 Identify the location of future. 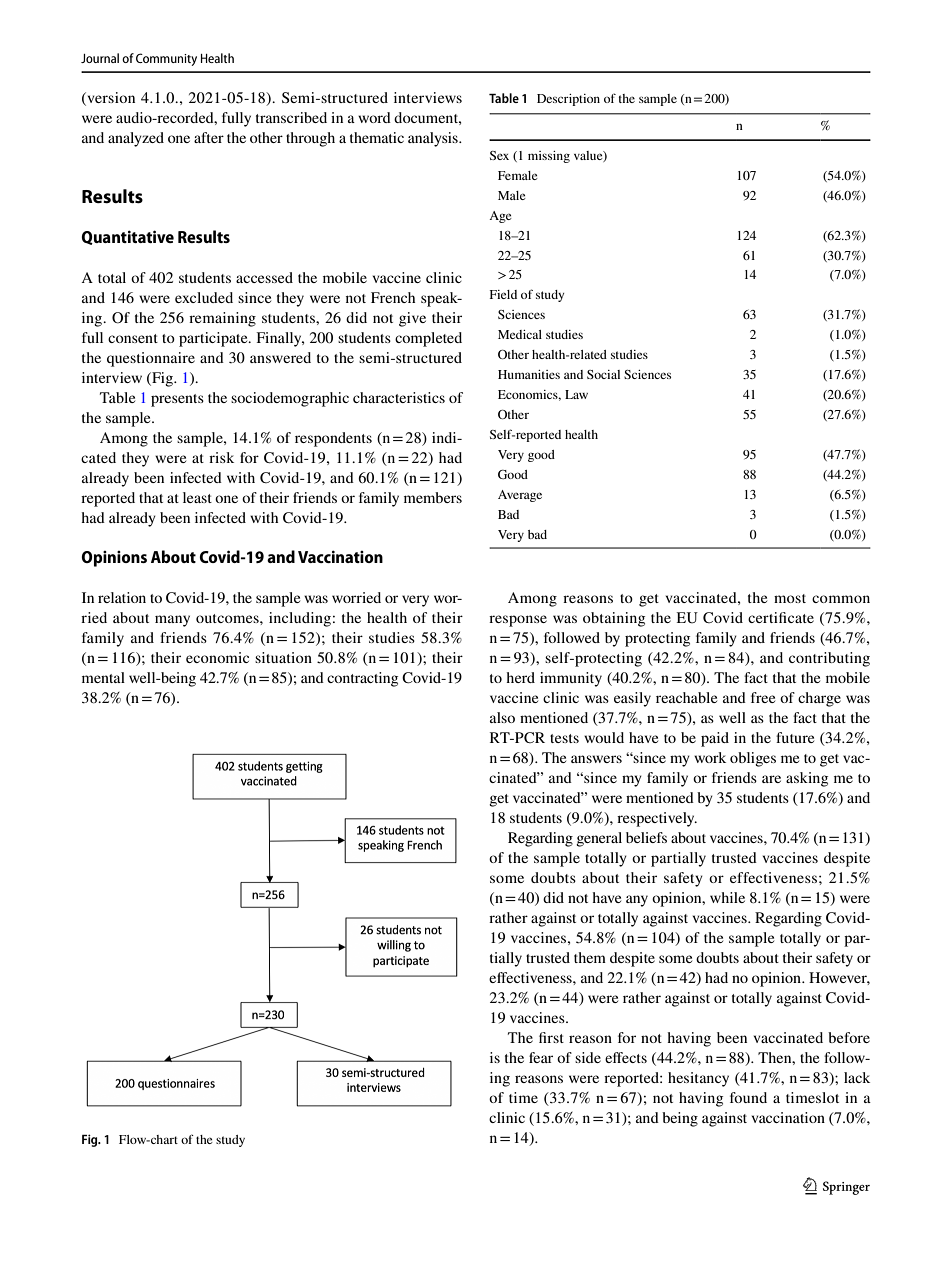
(795, 737).
